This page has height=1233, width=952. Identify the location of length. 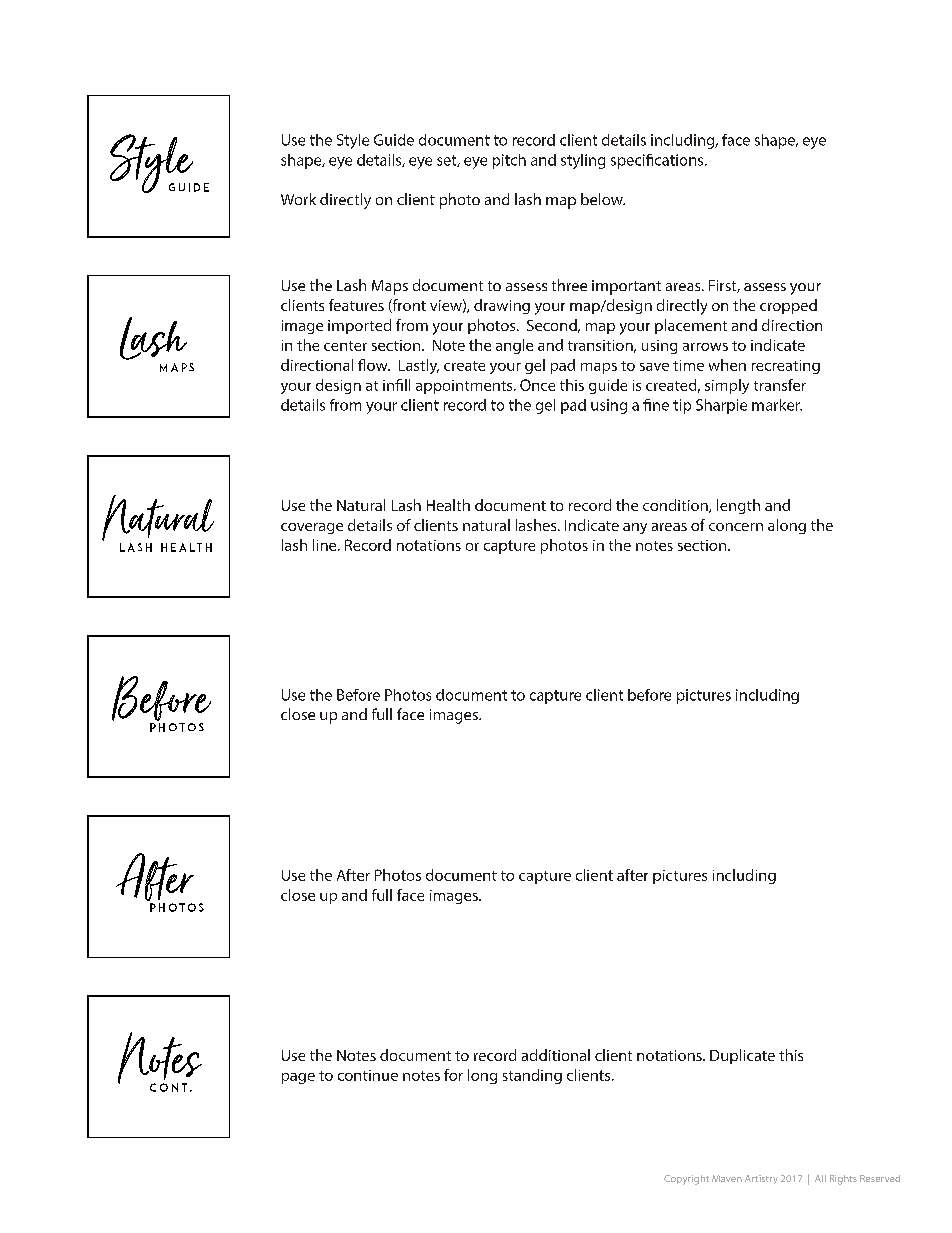
(738, 506).
